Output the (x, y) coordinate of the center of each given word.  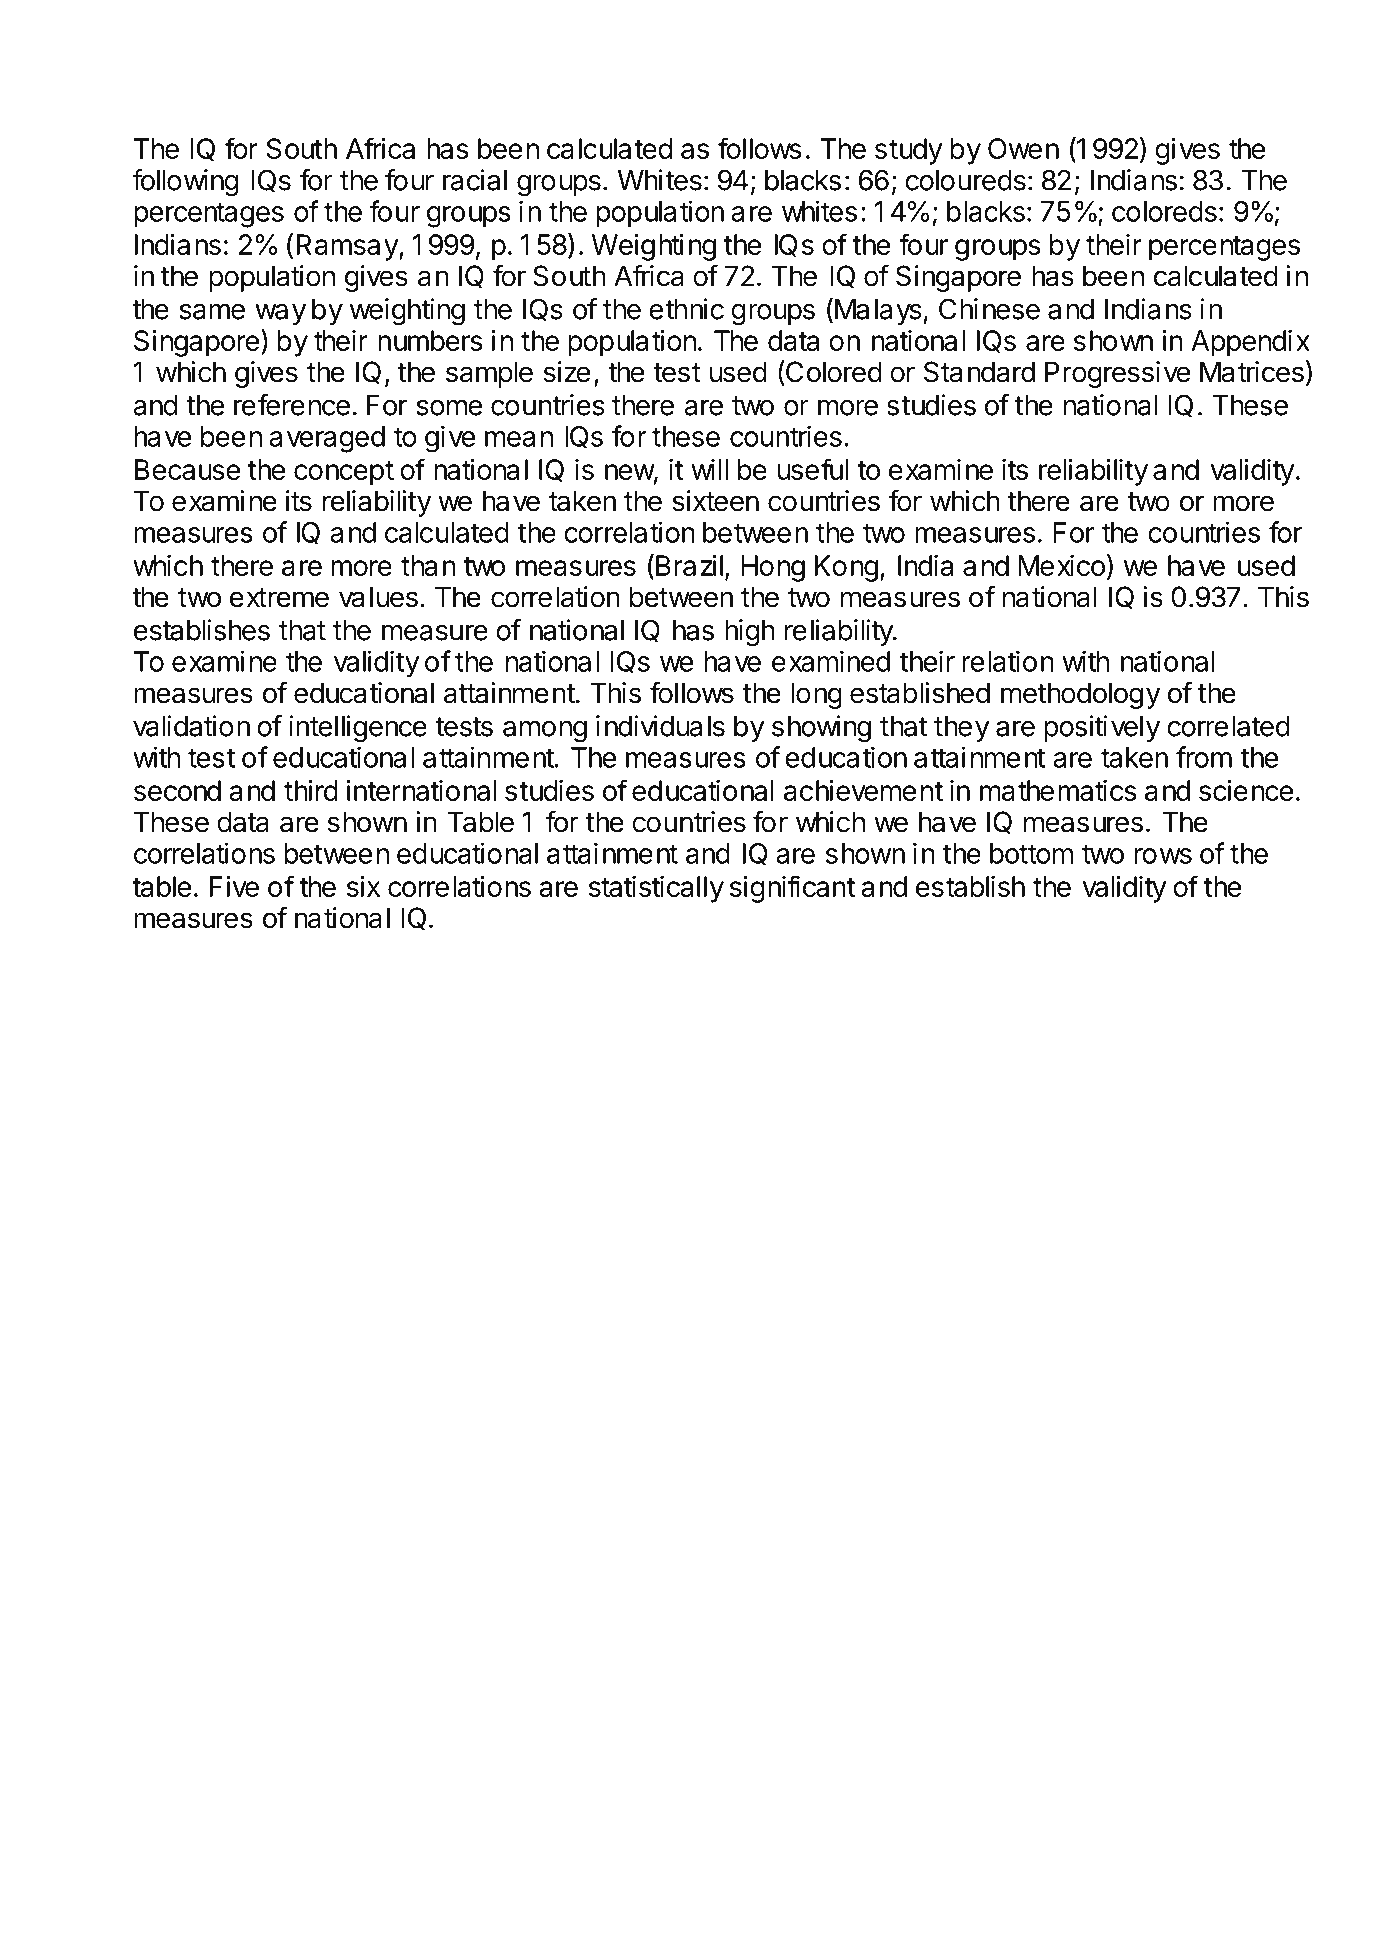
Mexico (1061, 565)
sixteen (715, 501)
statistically (656, 889)
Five (234, 886)
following (186, 183)
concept (344, 473)
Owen (1023, 148)
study (908, 151)
